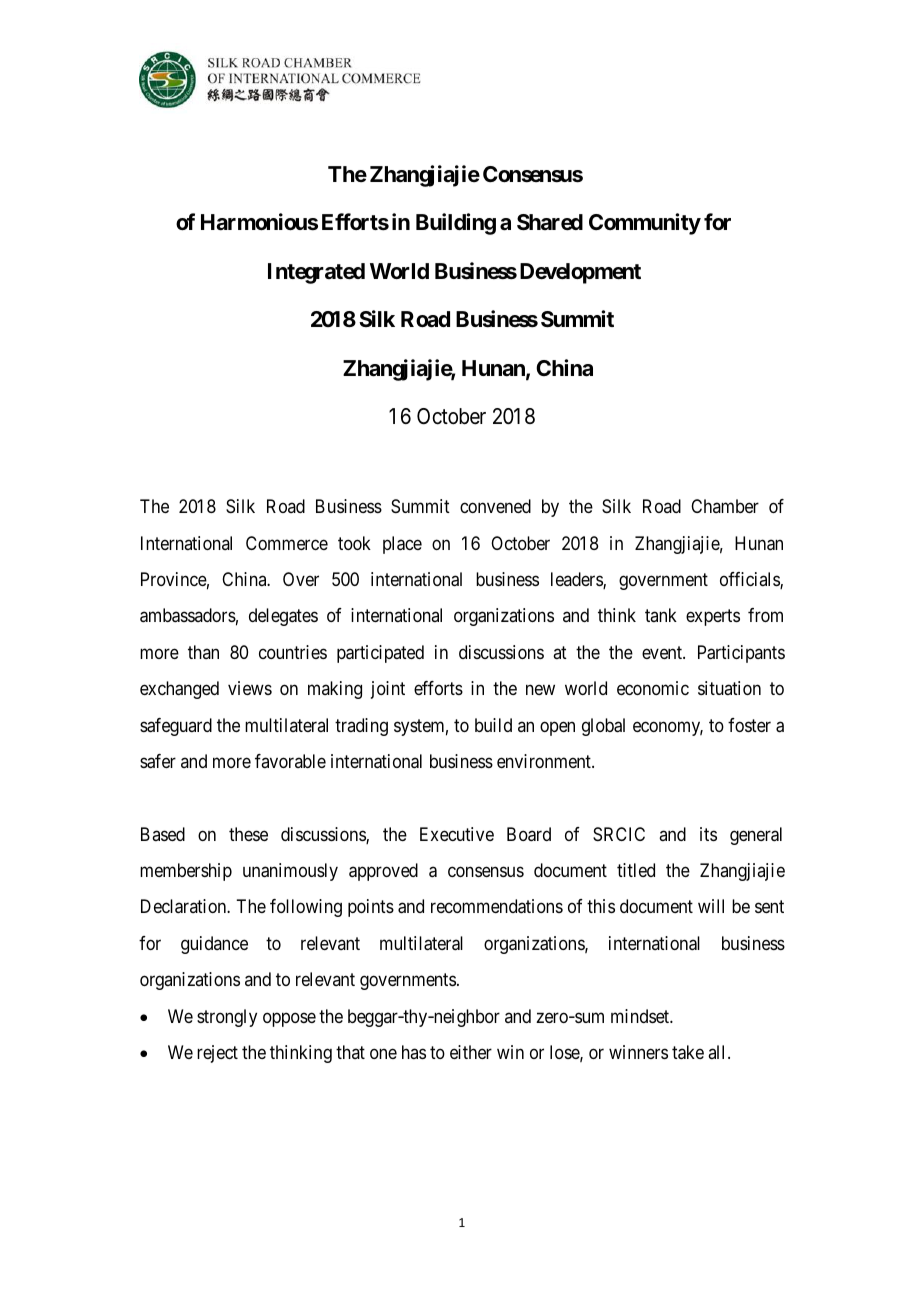  I want to click on Integrated, so click(316, 273).
